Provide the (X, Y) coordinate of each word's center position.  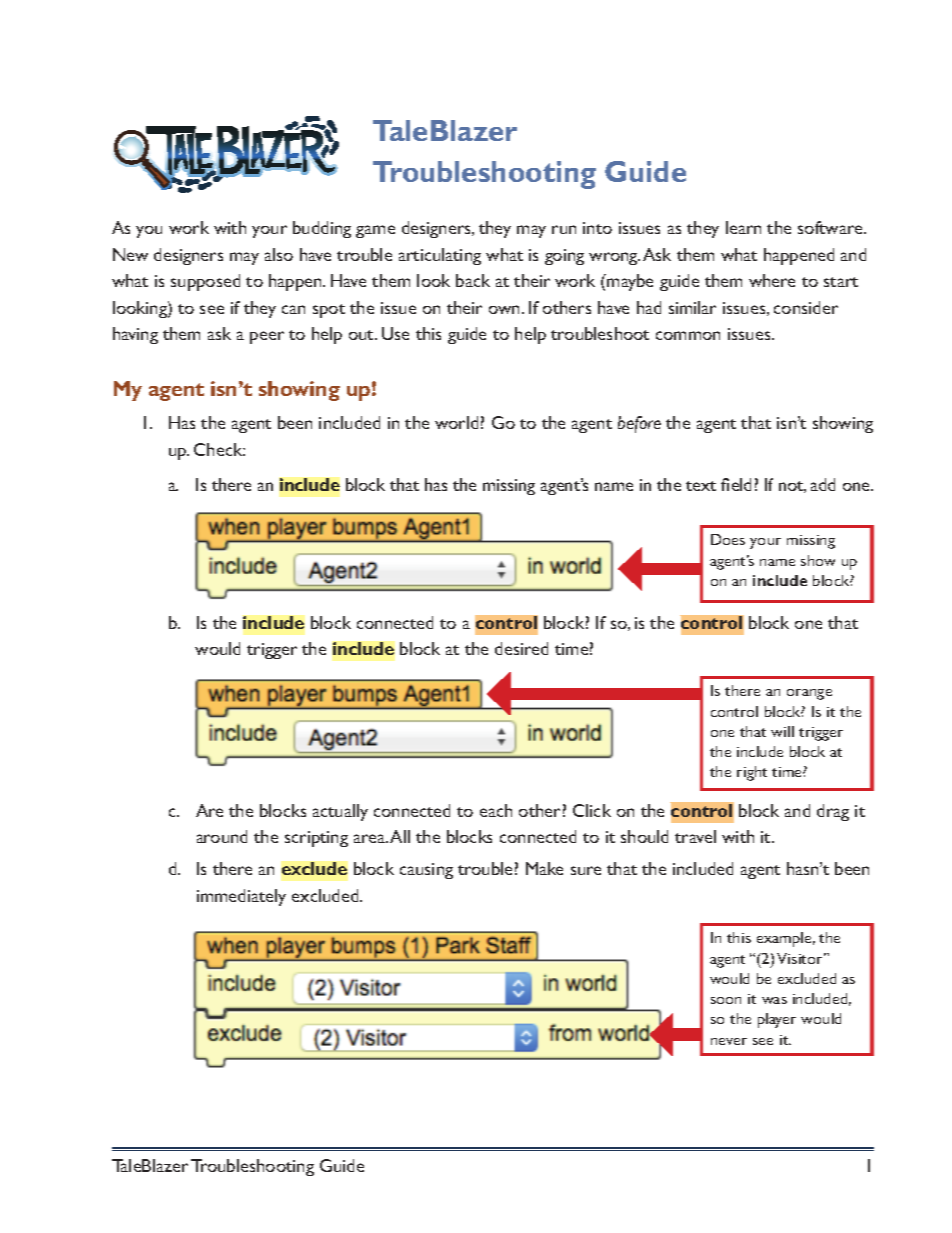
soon (726, 1000)
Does (728, 539)
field (736, 484)
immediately (241, 897)
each (496, 810)
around (222, 836)
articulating (440, 256)
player (777, 1020)
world (456, 422)
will (782, 731)
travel (695, 836)
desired (521, 648)
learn (743, 227)
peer (267, 337)
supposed (205, 282)
